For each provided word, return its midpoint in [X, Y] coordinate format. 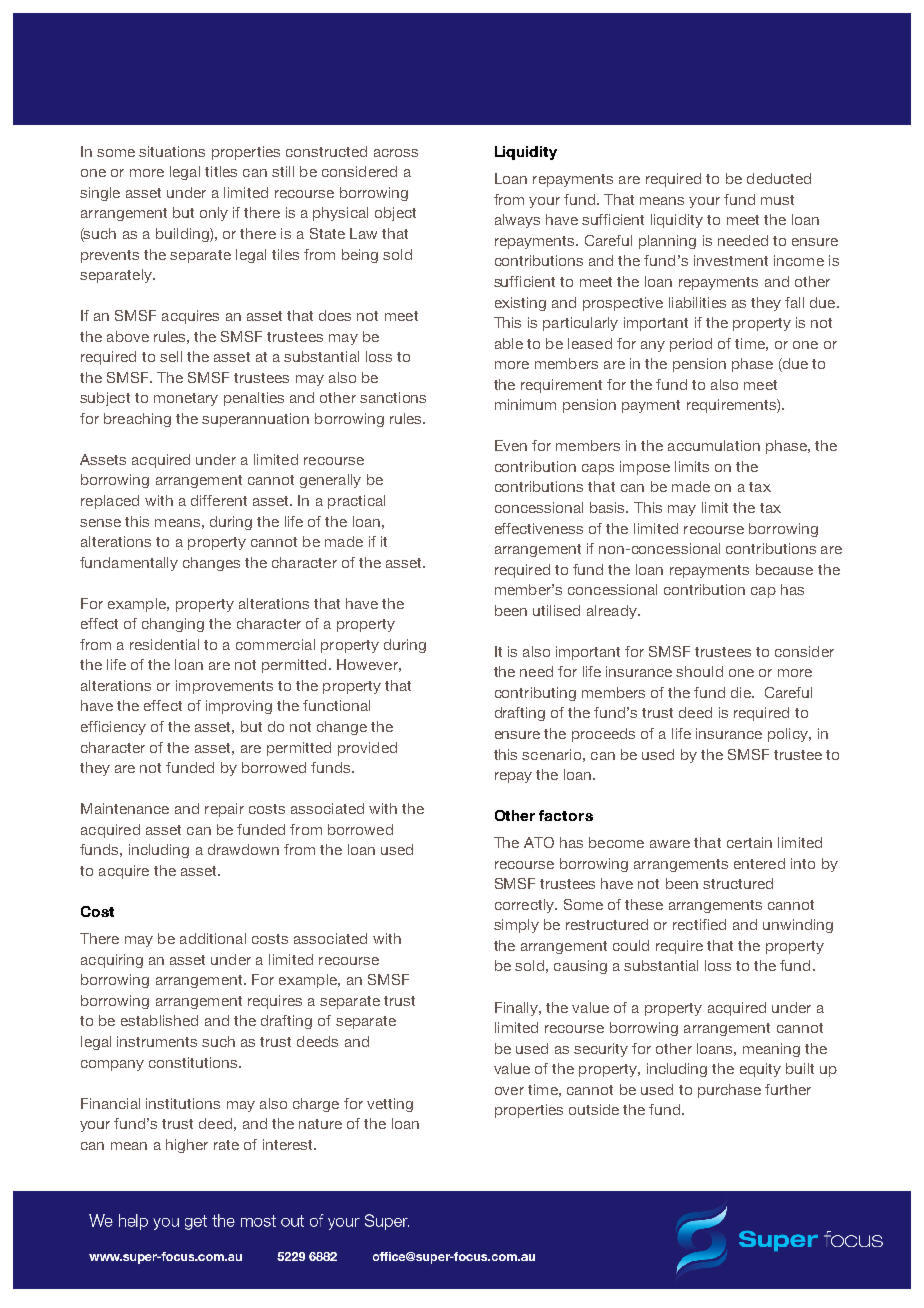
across [396, 153]
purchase [729, 1091]
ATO [539, 842]
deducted [779, 178]
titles [221, 171]
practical [356, 502]
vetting [390, 1105]
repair [224, 810]
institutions [183, 1103]
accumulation [714, 445]
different [219, 500]
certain [749, 842]
